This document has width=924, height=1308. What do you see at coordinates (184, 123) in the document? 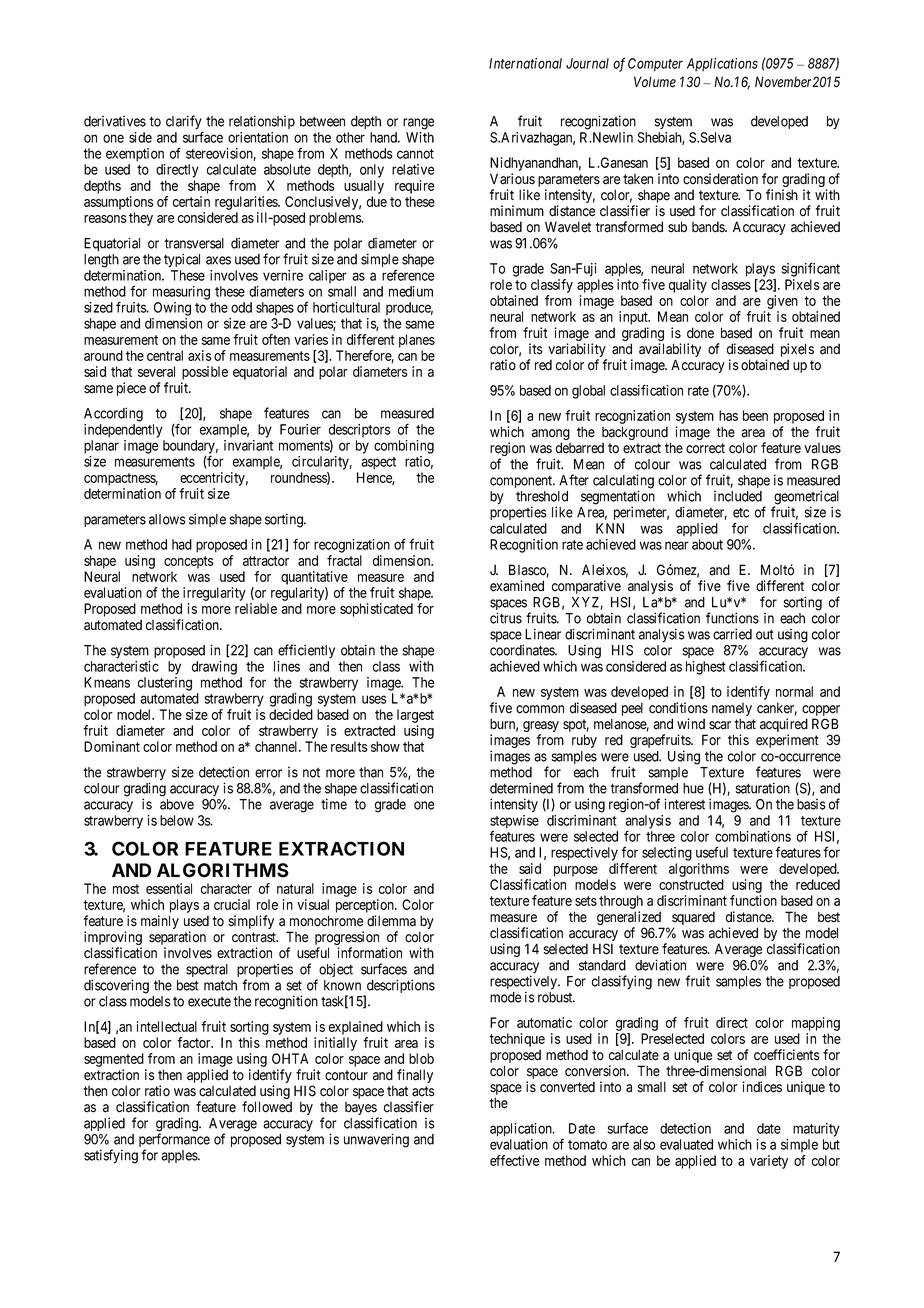
I see `clarify` at bounding box center [184, 123].
